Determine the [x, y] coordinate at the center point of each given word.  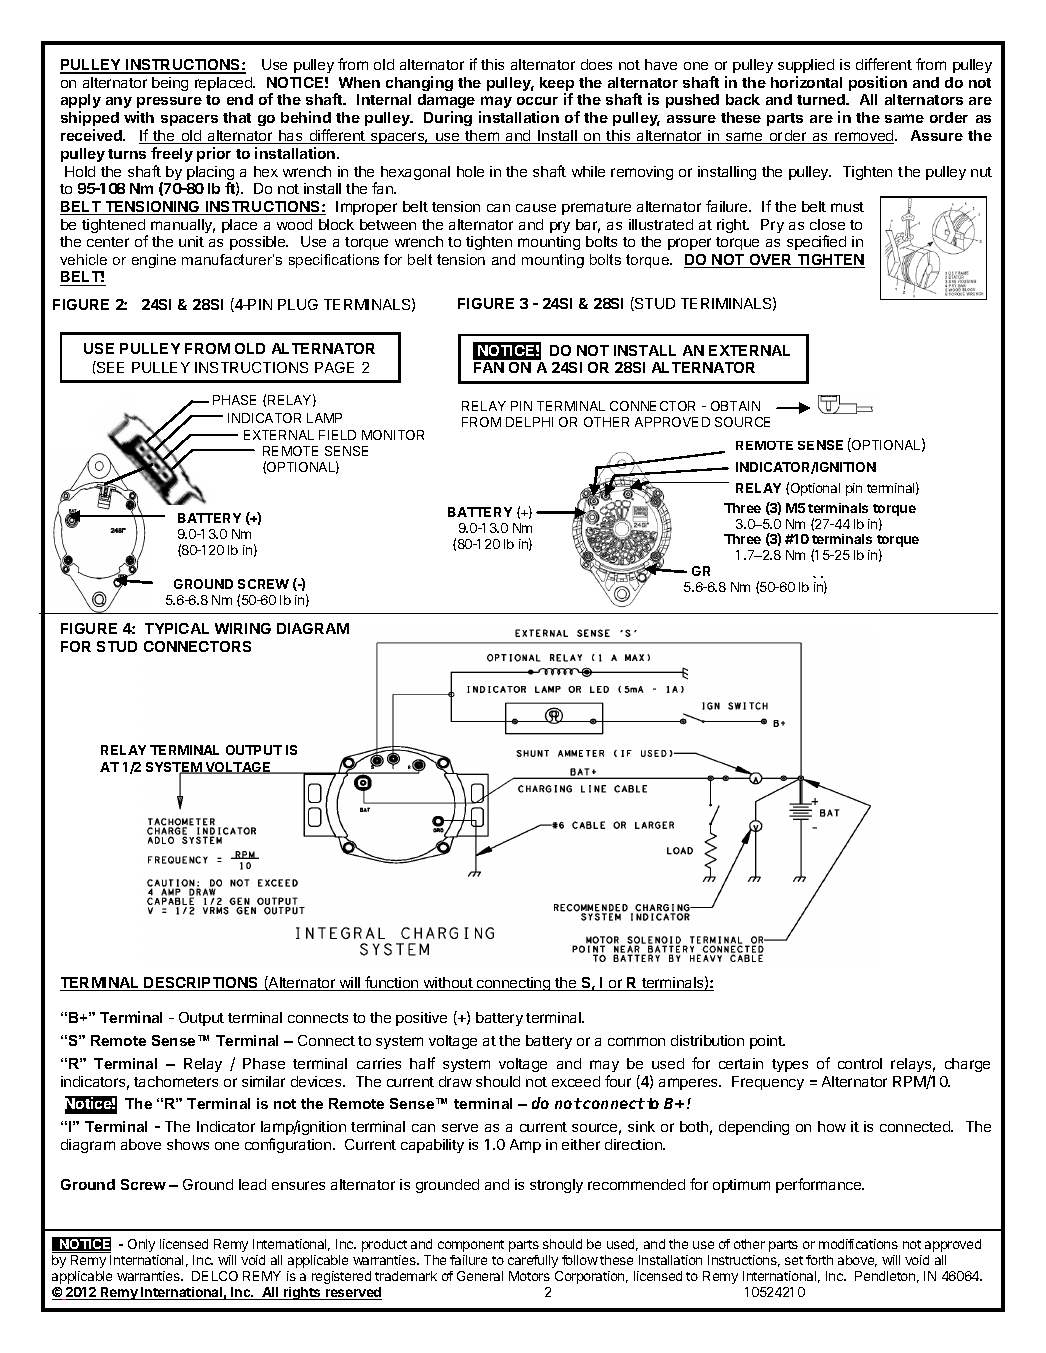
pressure [169, 104]
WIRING [243, 628]
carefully [533, 1261]
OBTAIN [735, 406]
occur [537, 101]
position [878, 83]
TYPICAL [177, 628]
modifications [858, 1244]
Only [141, 1245]
